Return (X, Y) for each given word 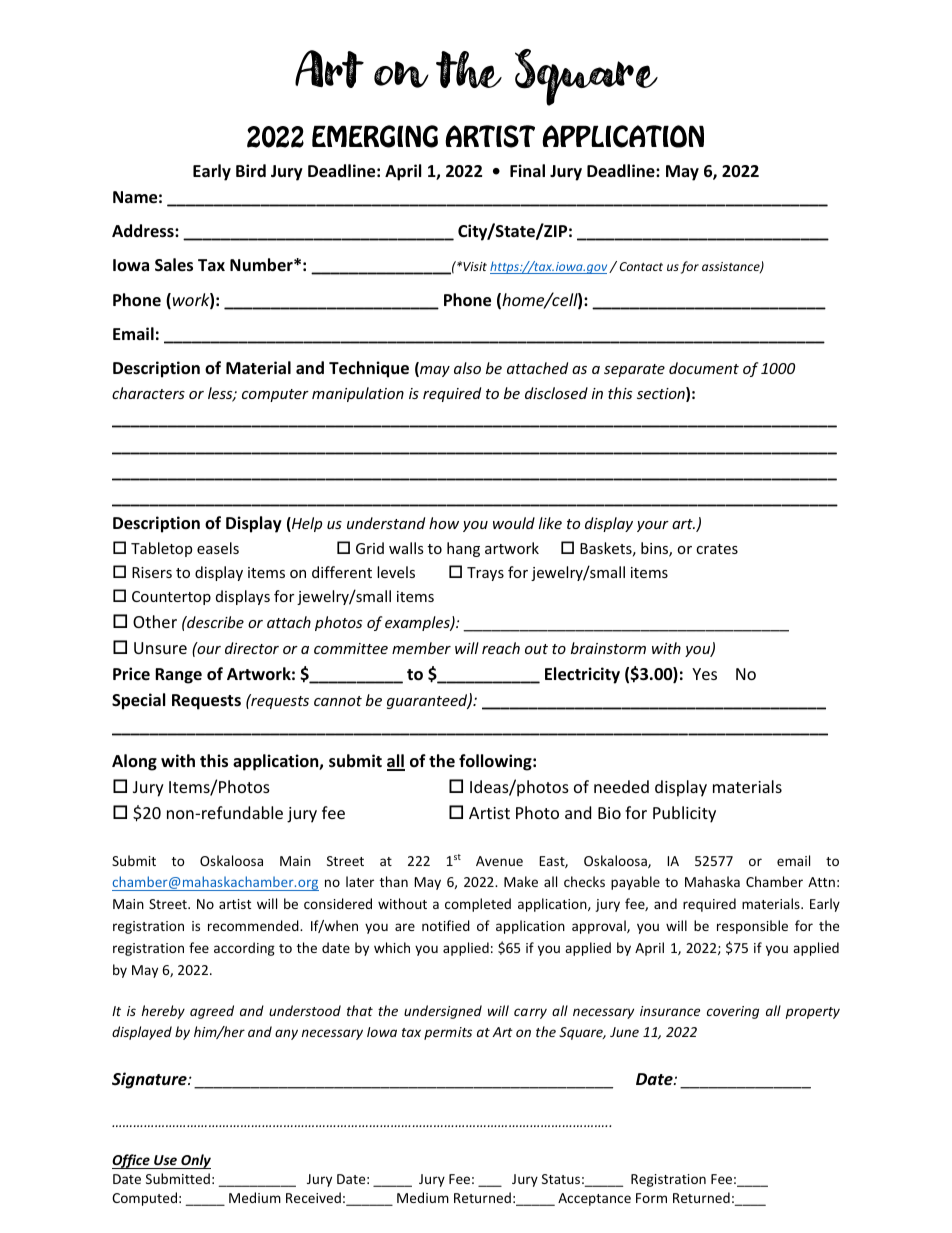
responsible (752, 927)
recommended (254, 925)
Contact (641, 266)
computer (275, 395)
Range (178, 676)
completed (478, 905)
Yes (704, 674)
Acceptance (594, 1199)
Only (195, 1161)
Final (527, 170)
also (467, 368)
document (704, 368)
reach (501, 648)
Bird (251, 170)
